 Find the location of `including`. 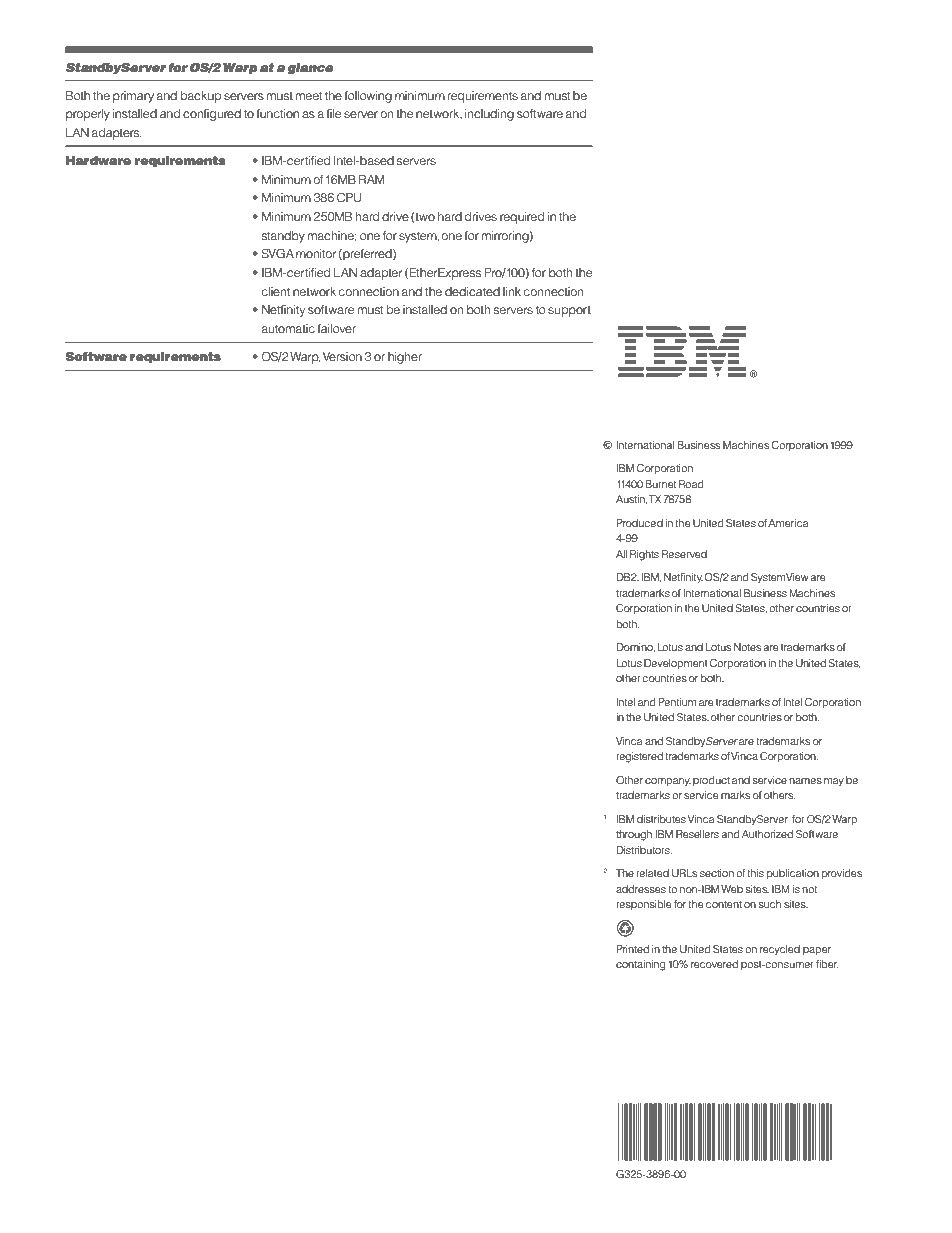

including is located at coordinates (489, 115).
